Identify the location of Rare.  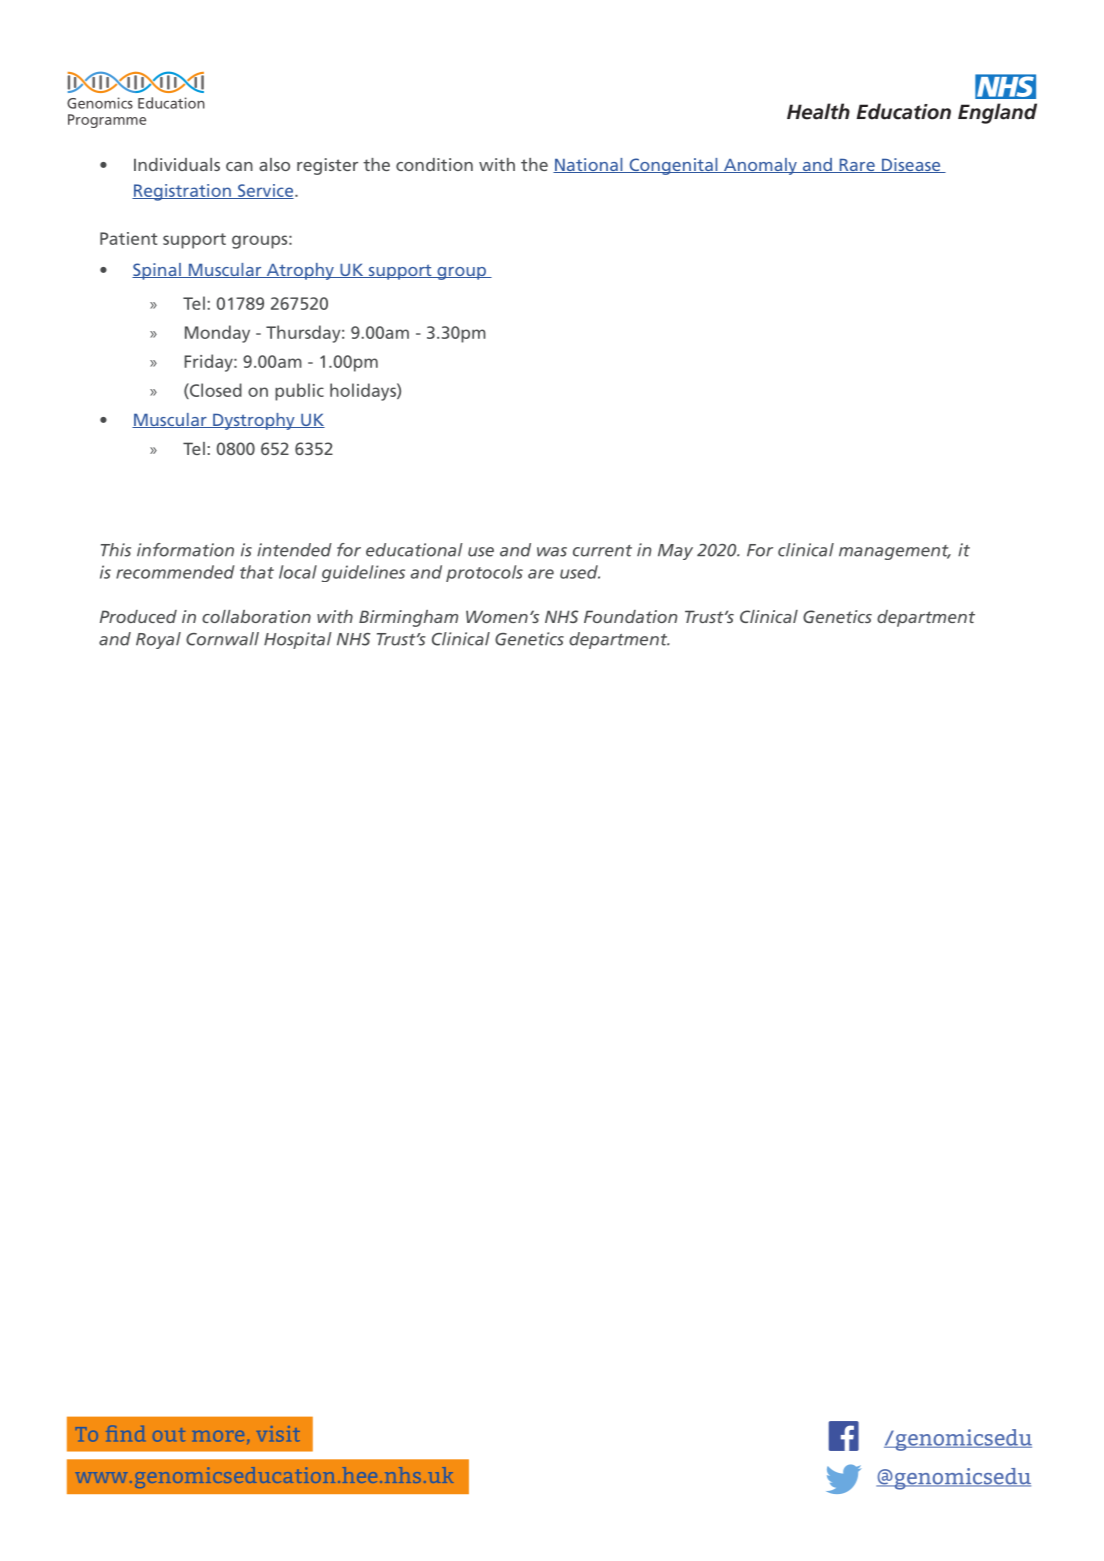
(857, 166).
